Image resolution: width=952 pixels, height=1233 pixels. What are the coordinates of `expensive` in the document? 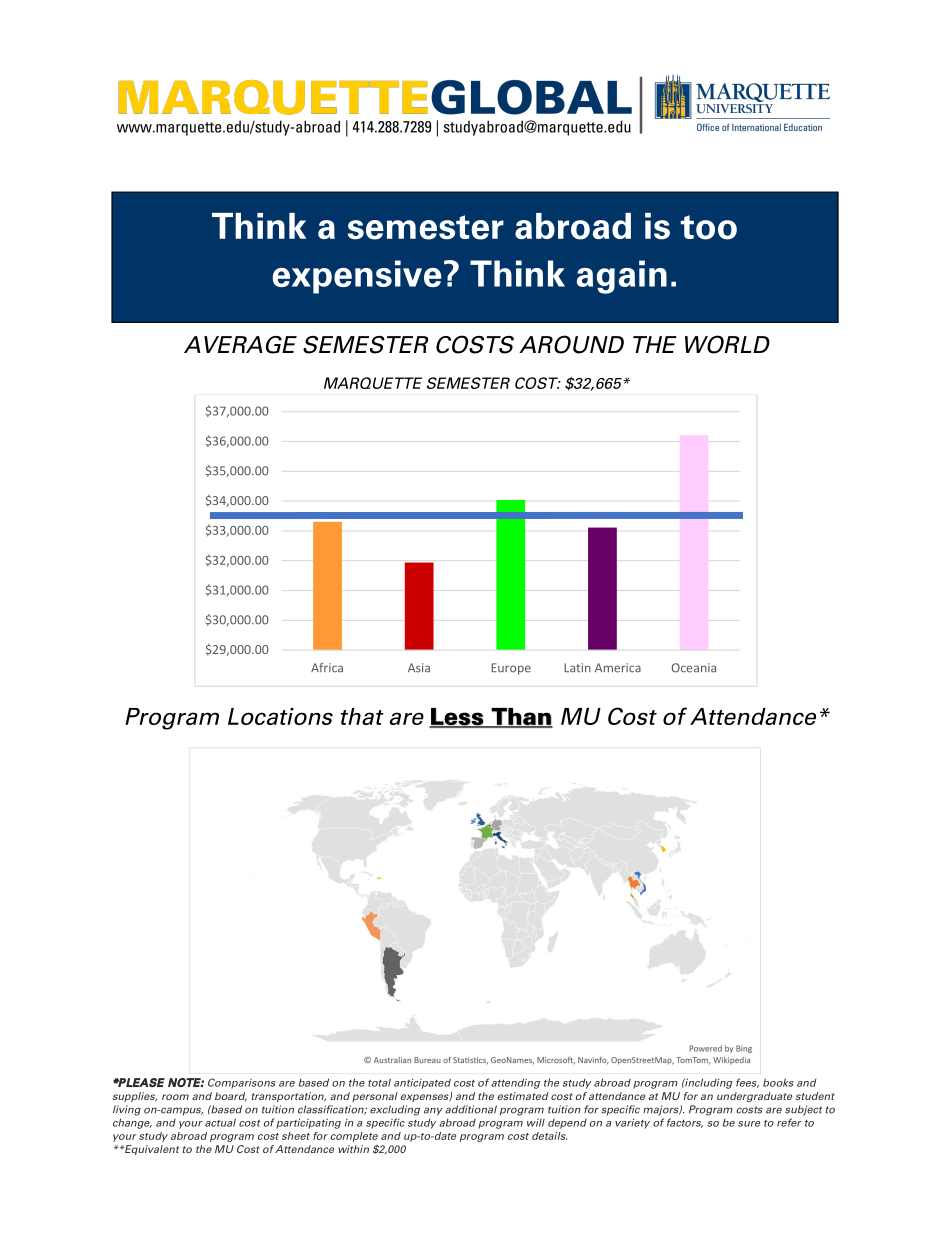 It's located at (357, 277).
